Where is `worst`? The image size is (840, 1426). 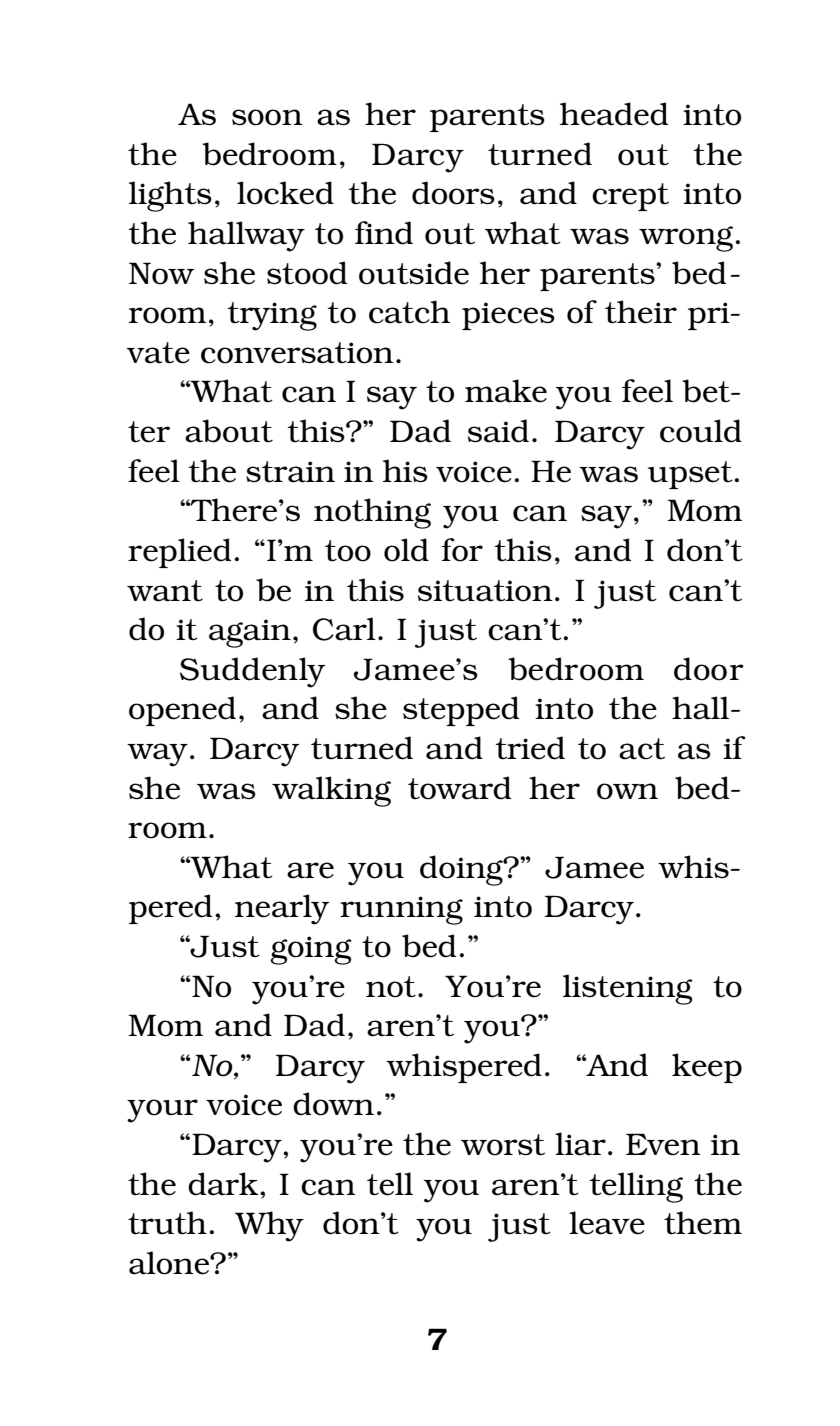
worst is located at coordinates (503, 1145).
